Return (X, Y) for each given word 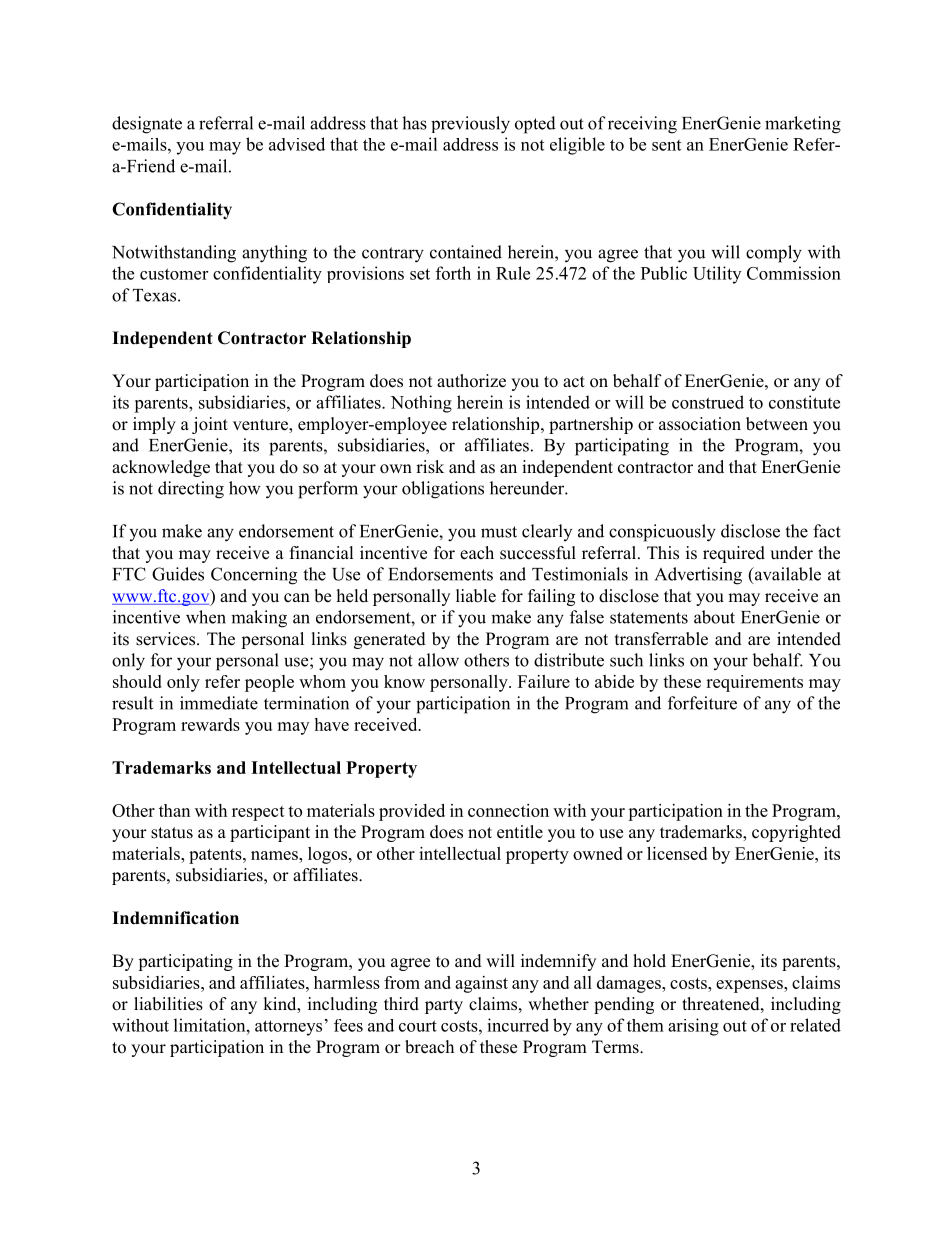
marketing (803, 125)
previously (470, 125)
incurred (518, 1025)
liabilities (168, 1004)
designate (147, 125)
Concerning (254, 576)
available (786, 575)
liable (476, 596)
